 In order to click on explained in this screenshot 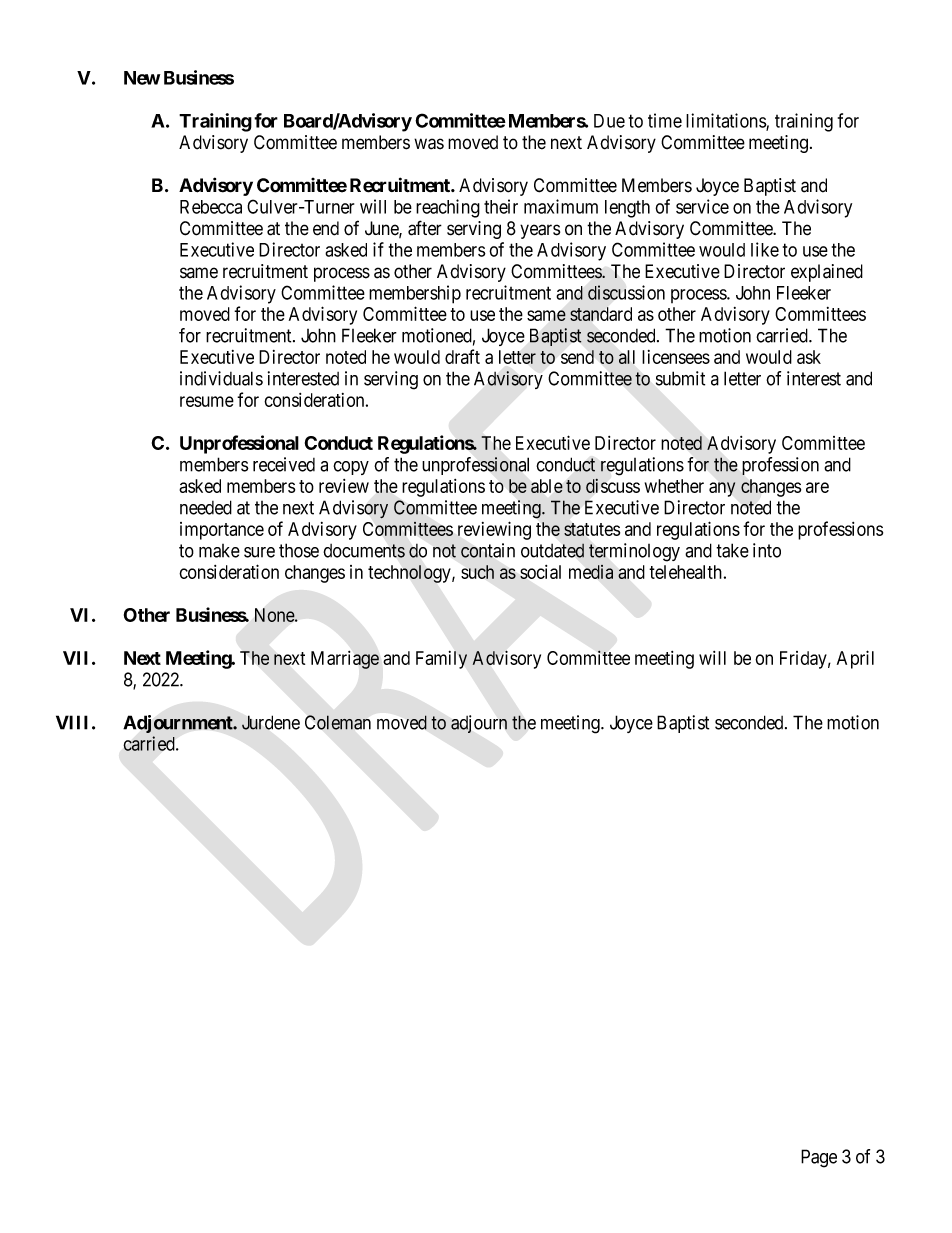, I will do `click(827, 273)`.
